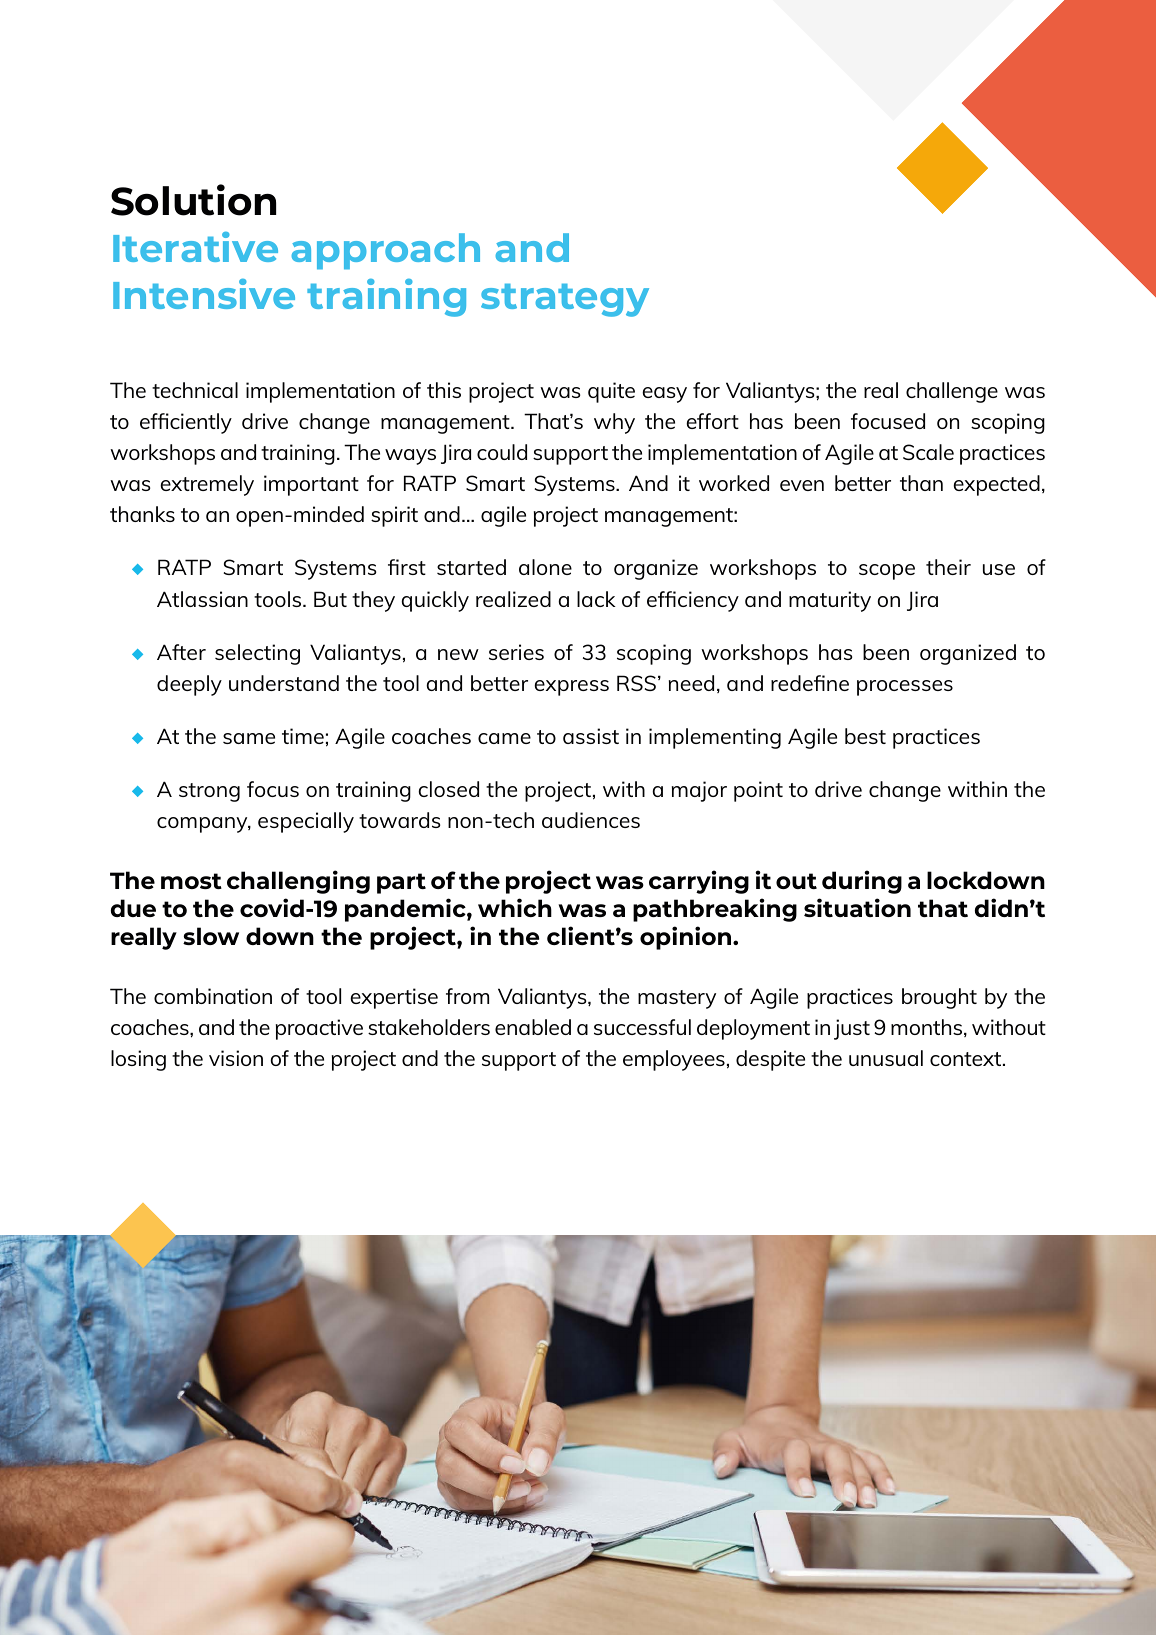  Describe the element at coordinates (207, 485) in the document. I see `extremely` at that location.
